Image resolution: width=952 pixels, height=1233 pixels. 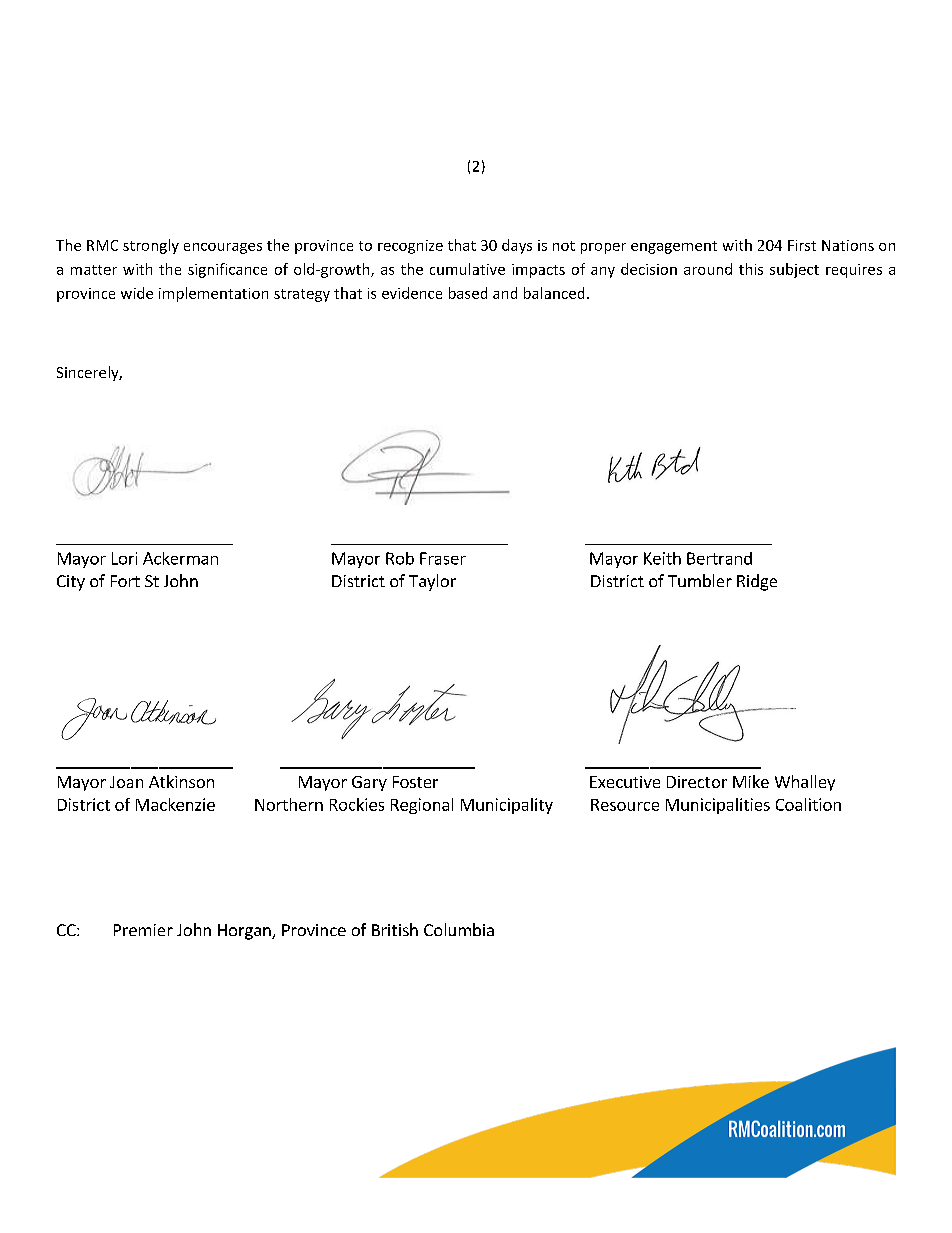 I want to click on Taylor, so click(x=432, y=582).
